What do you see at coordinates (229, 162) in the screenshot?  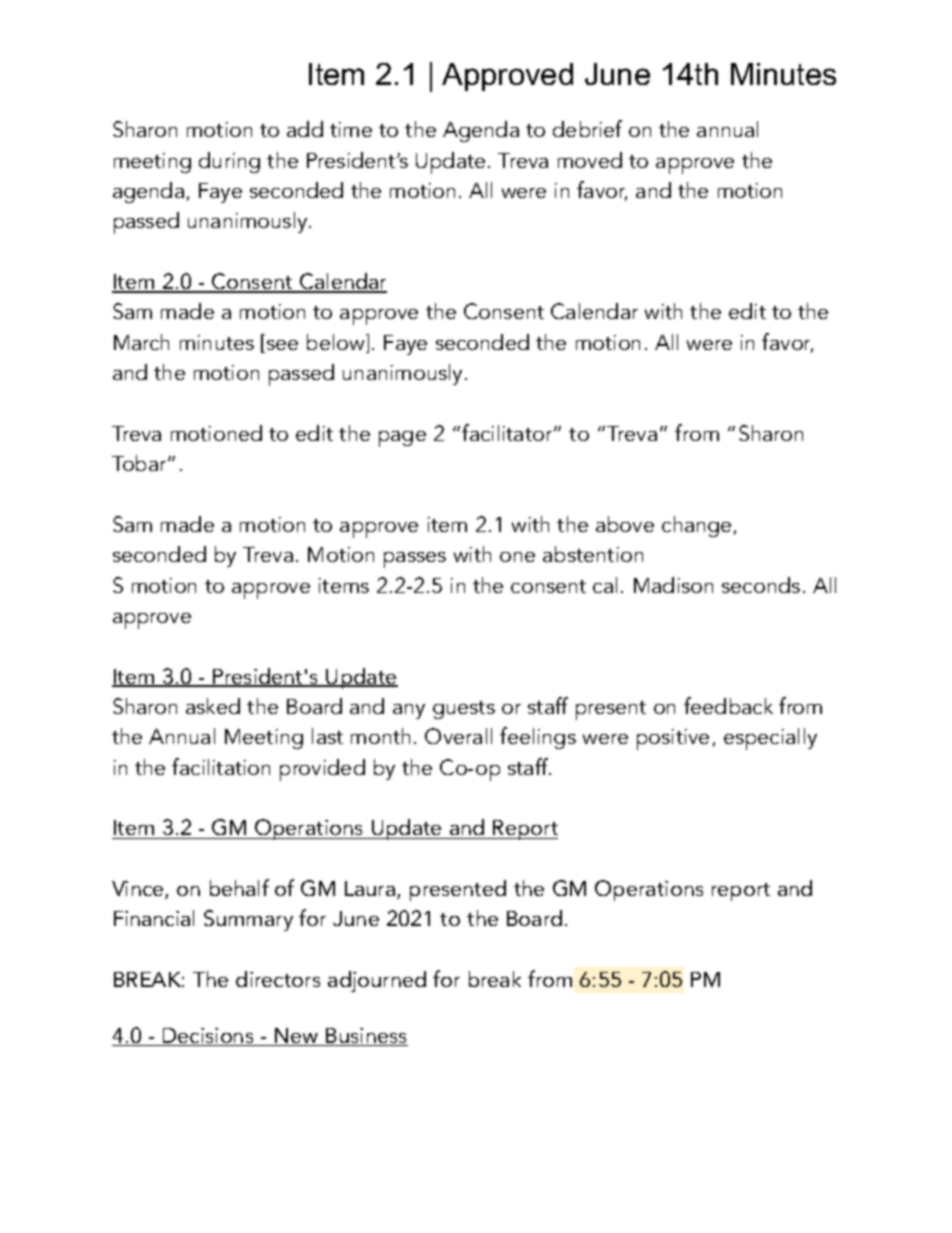 I see `during` at bounding box center [229, 162].
